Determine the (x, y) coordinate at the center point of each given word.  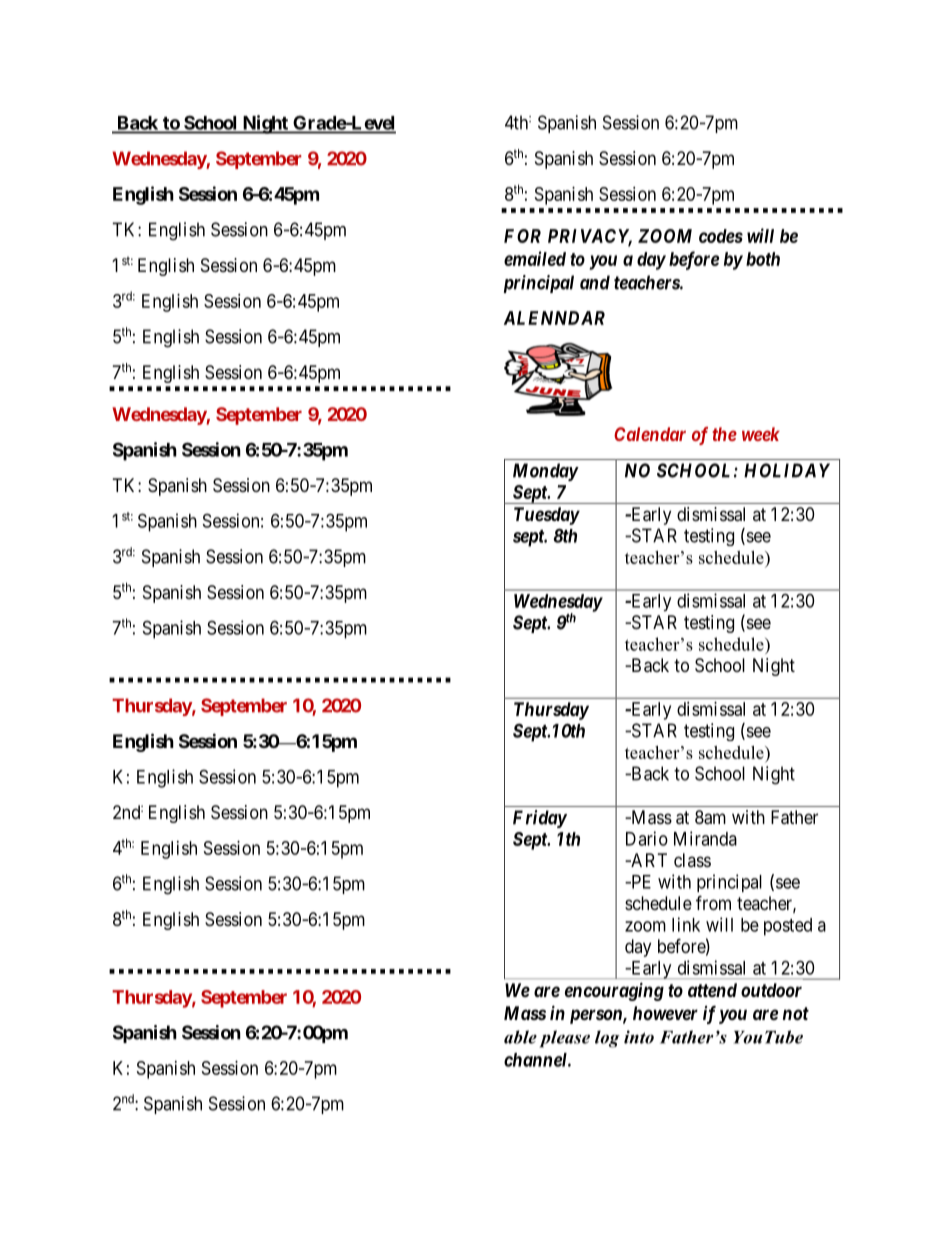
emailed (535, 258)
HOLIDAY (787, 470)
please (565, 1039)
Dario (647, 838)
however (665, 1013)
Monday (545, 472)
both (763, 259)
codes (721, 236)
